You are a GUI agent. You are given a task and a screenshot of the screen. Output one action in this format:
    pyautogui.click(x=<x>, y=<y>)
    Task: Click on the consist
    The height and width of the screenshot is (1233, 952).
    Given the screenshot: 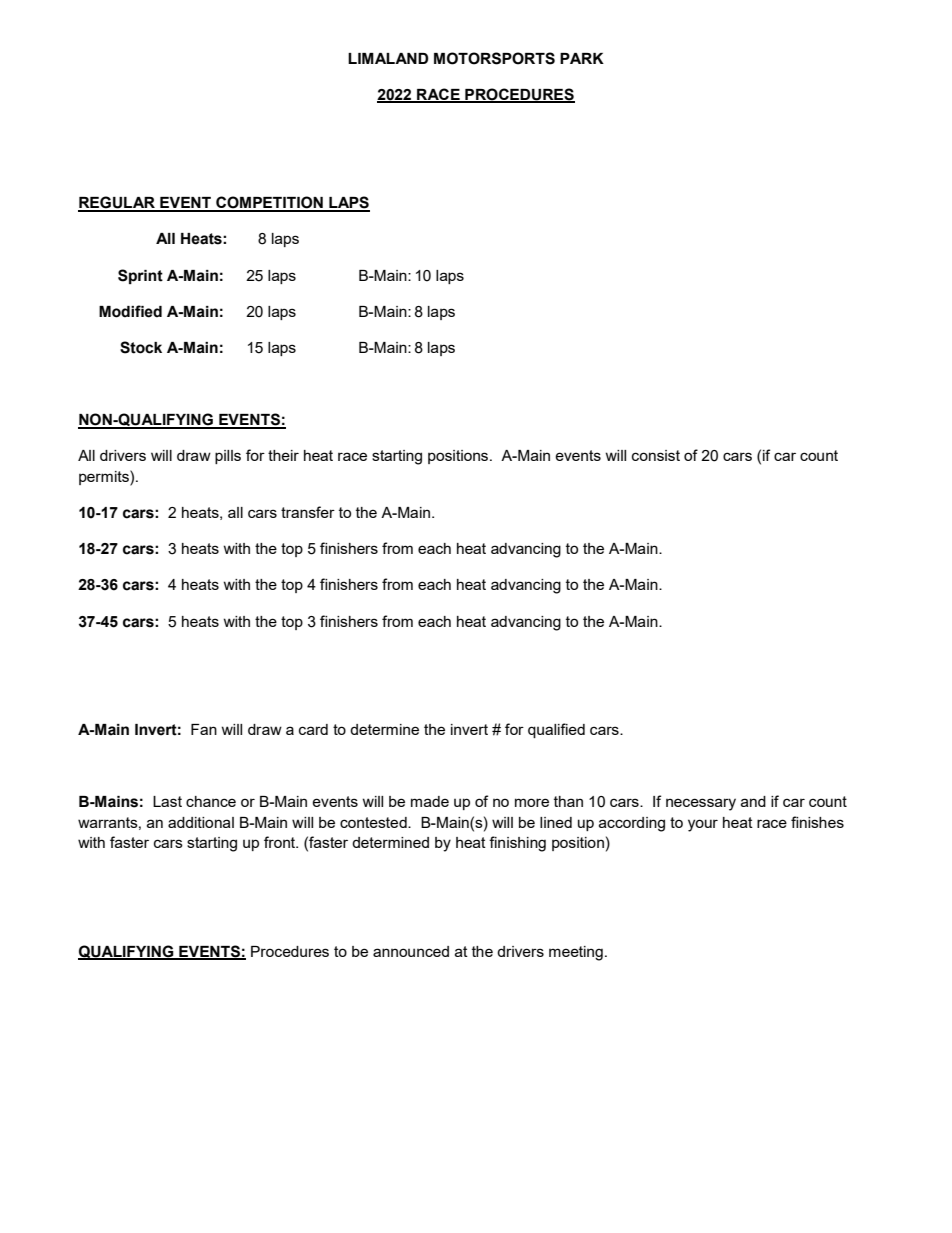 What is the action you would take?
    pyautogui.click(x=656, y=455)
